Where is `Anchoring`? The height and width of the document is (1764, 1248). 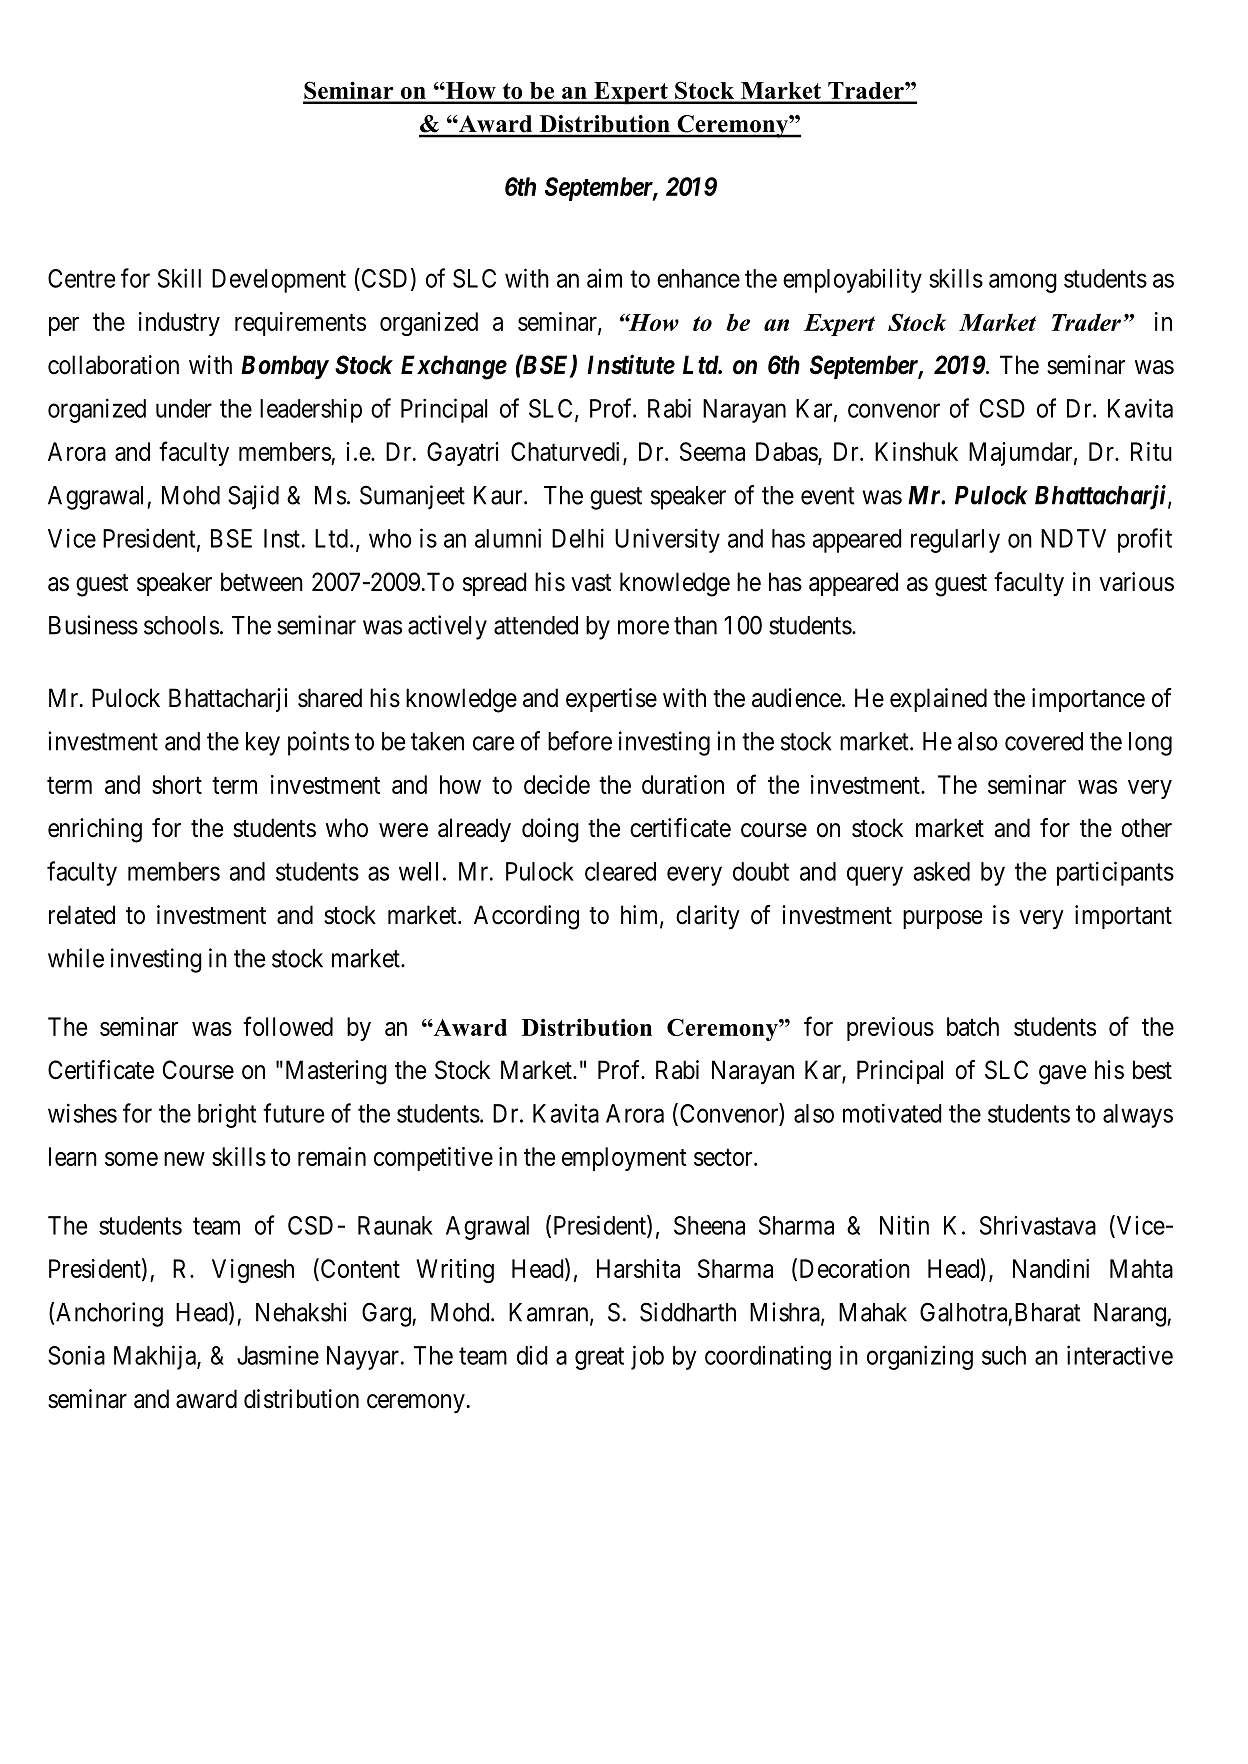 Anchoring is located at coordinates (109, 1314).
